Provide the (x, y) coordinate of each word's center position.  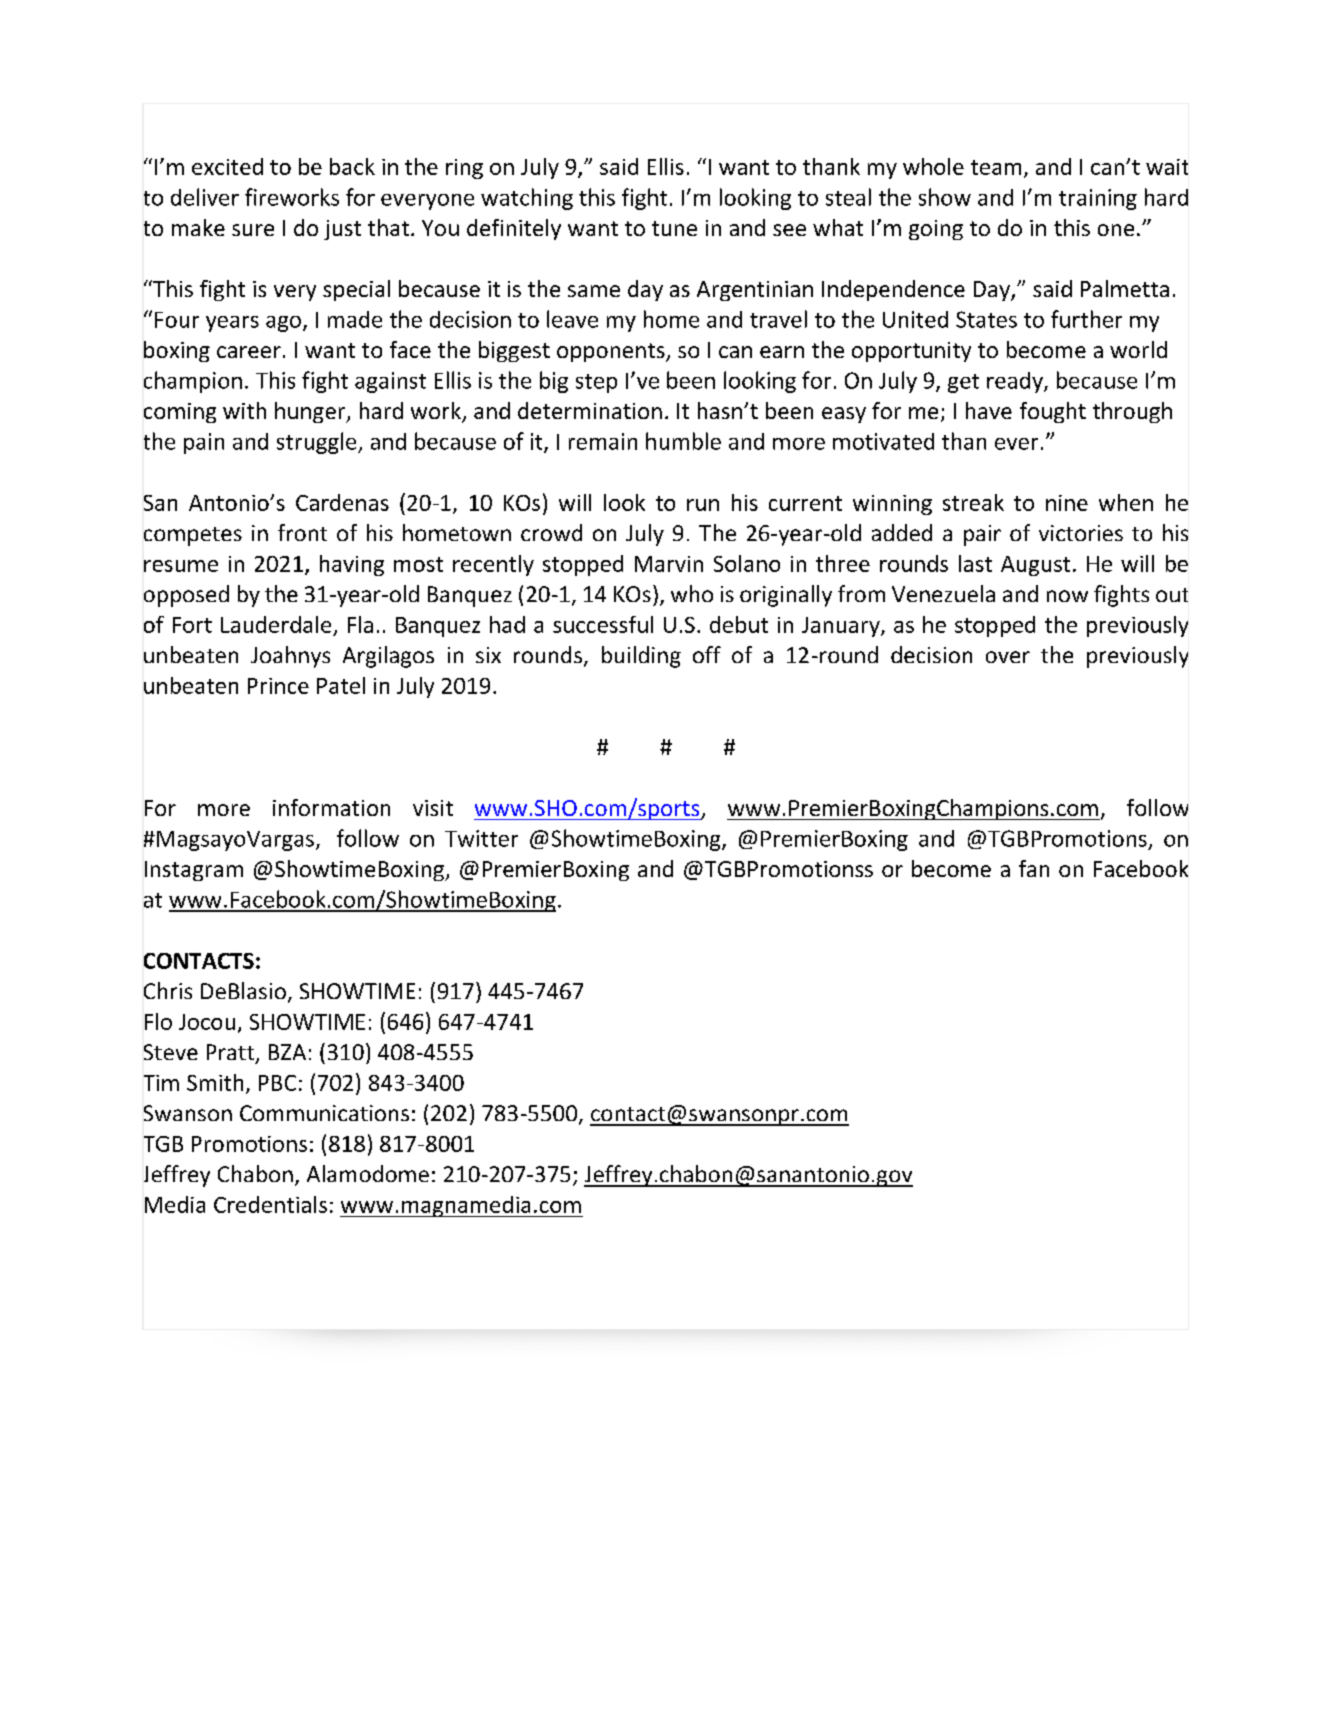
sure (253, 230)
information (331, 807)
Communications (324, 1113)
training (1098, 199)
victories (1081, 533)
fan (1034, 868)
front (302, 532)
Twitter (481, 838)
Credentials (270, 1204)
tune (674, 228)
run (703, 505)
